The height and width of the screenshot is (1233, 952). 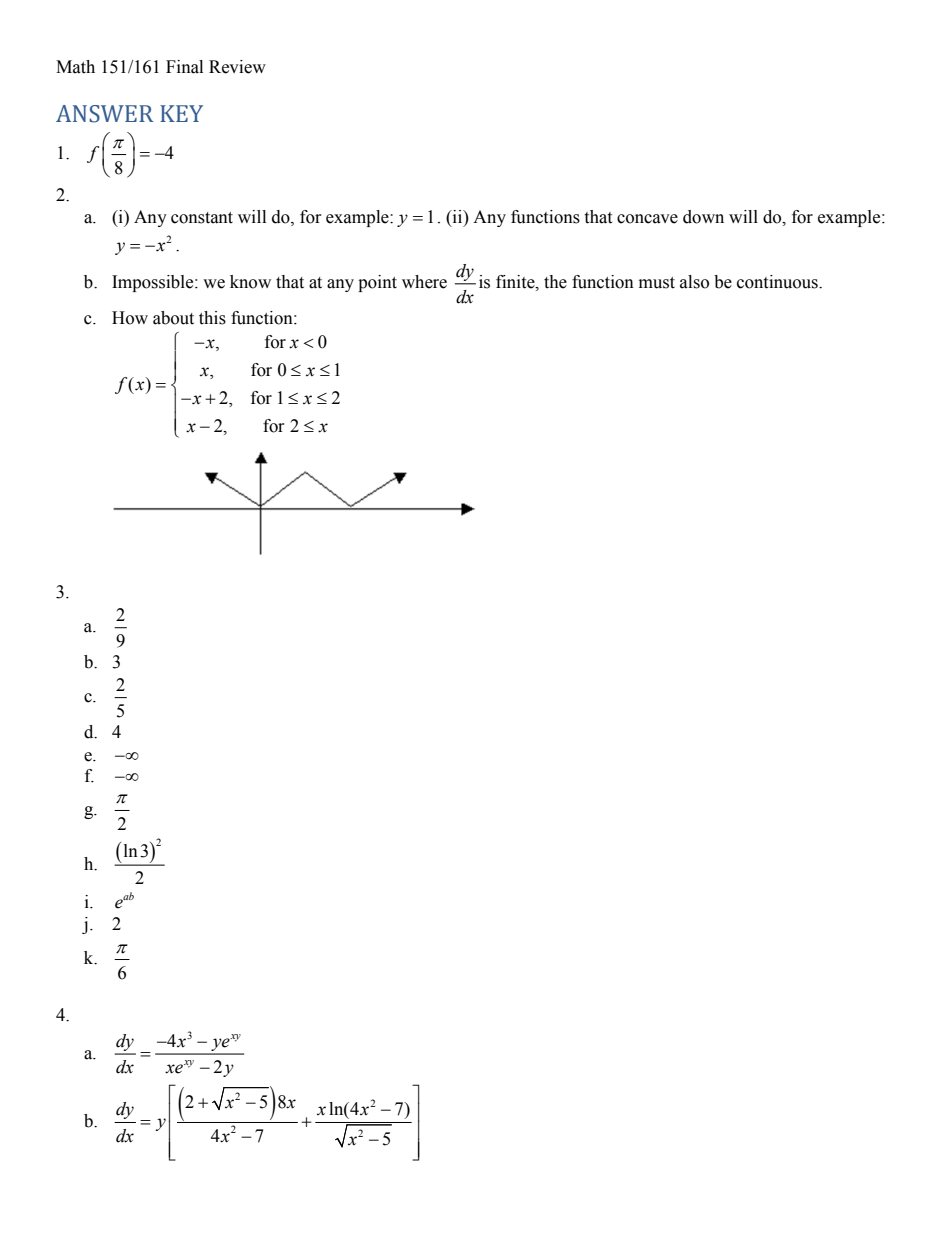 What do you see at coordinates (694, 282) in the screenshot?
I see `also` at bounding box center [694, 282].
